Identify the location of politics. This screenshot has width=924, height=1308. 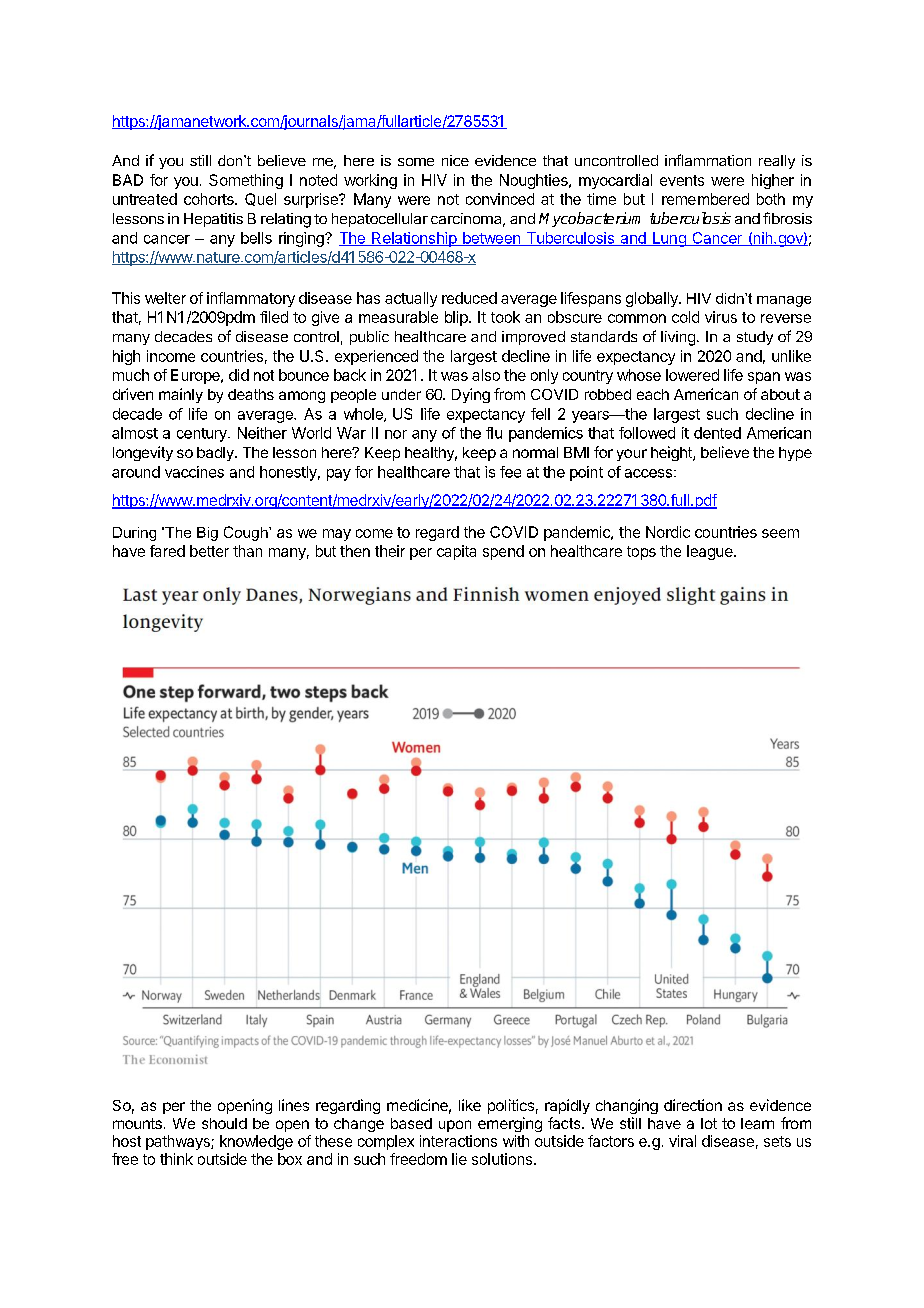
(511, 1106).
